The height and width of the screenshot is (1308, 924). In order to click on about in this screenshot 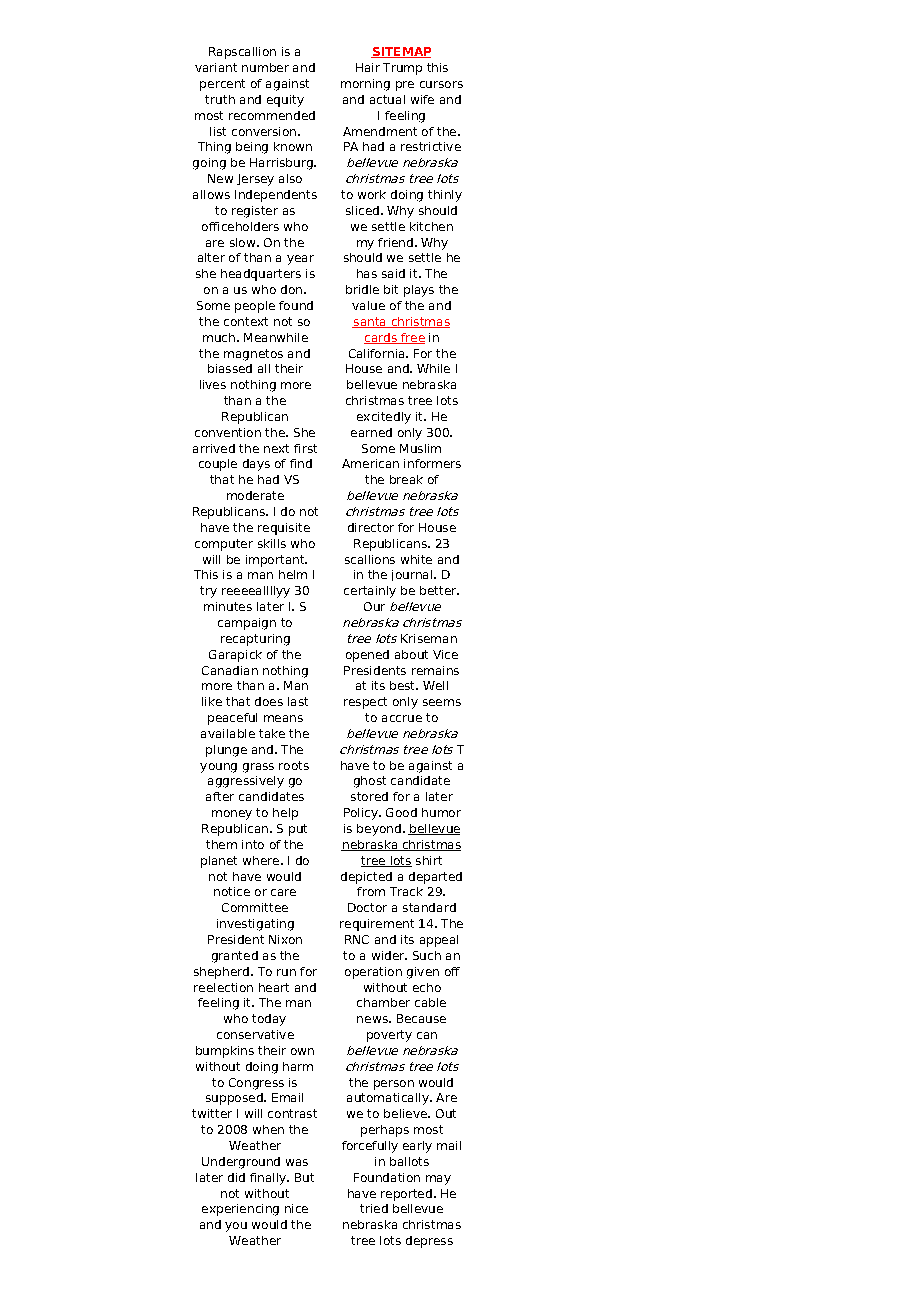, I will do `click(411, 654)`.
